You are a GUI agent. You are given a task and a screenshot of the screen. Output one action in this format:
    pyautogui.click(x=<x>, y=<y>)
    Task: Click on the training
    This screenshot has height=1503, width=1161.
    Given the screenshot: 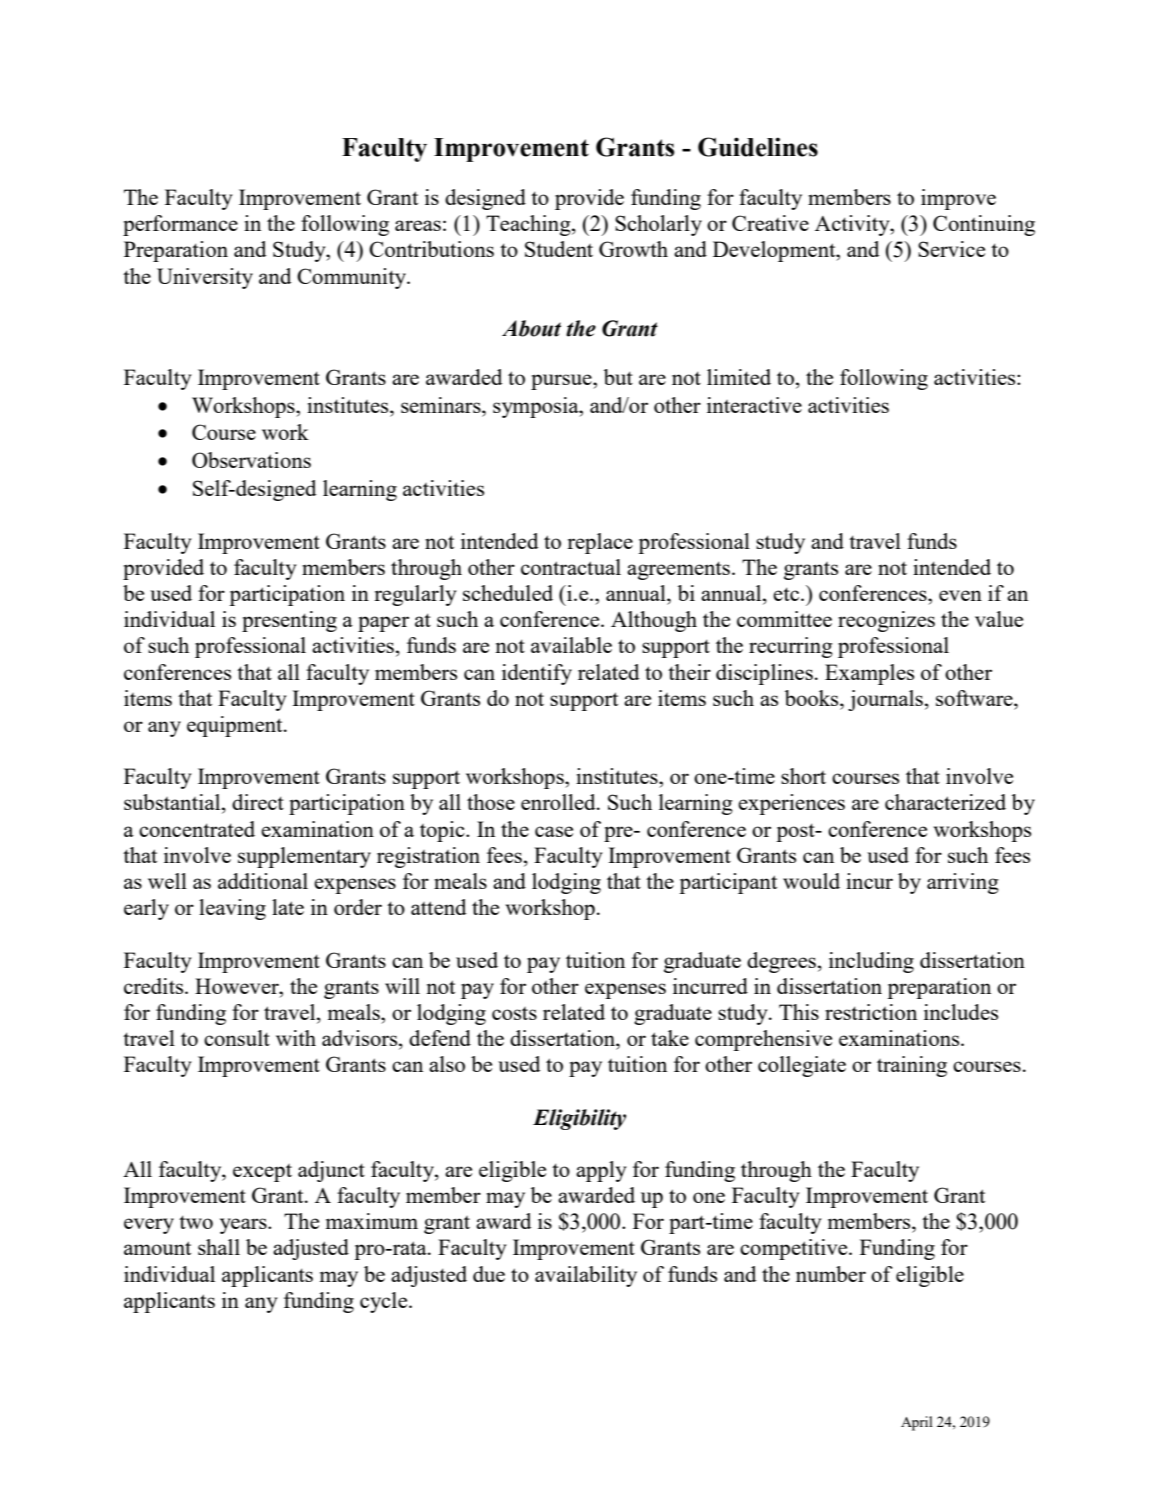 What is the action you would take?
    pyautogui.click(x=912, y=1066)
